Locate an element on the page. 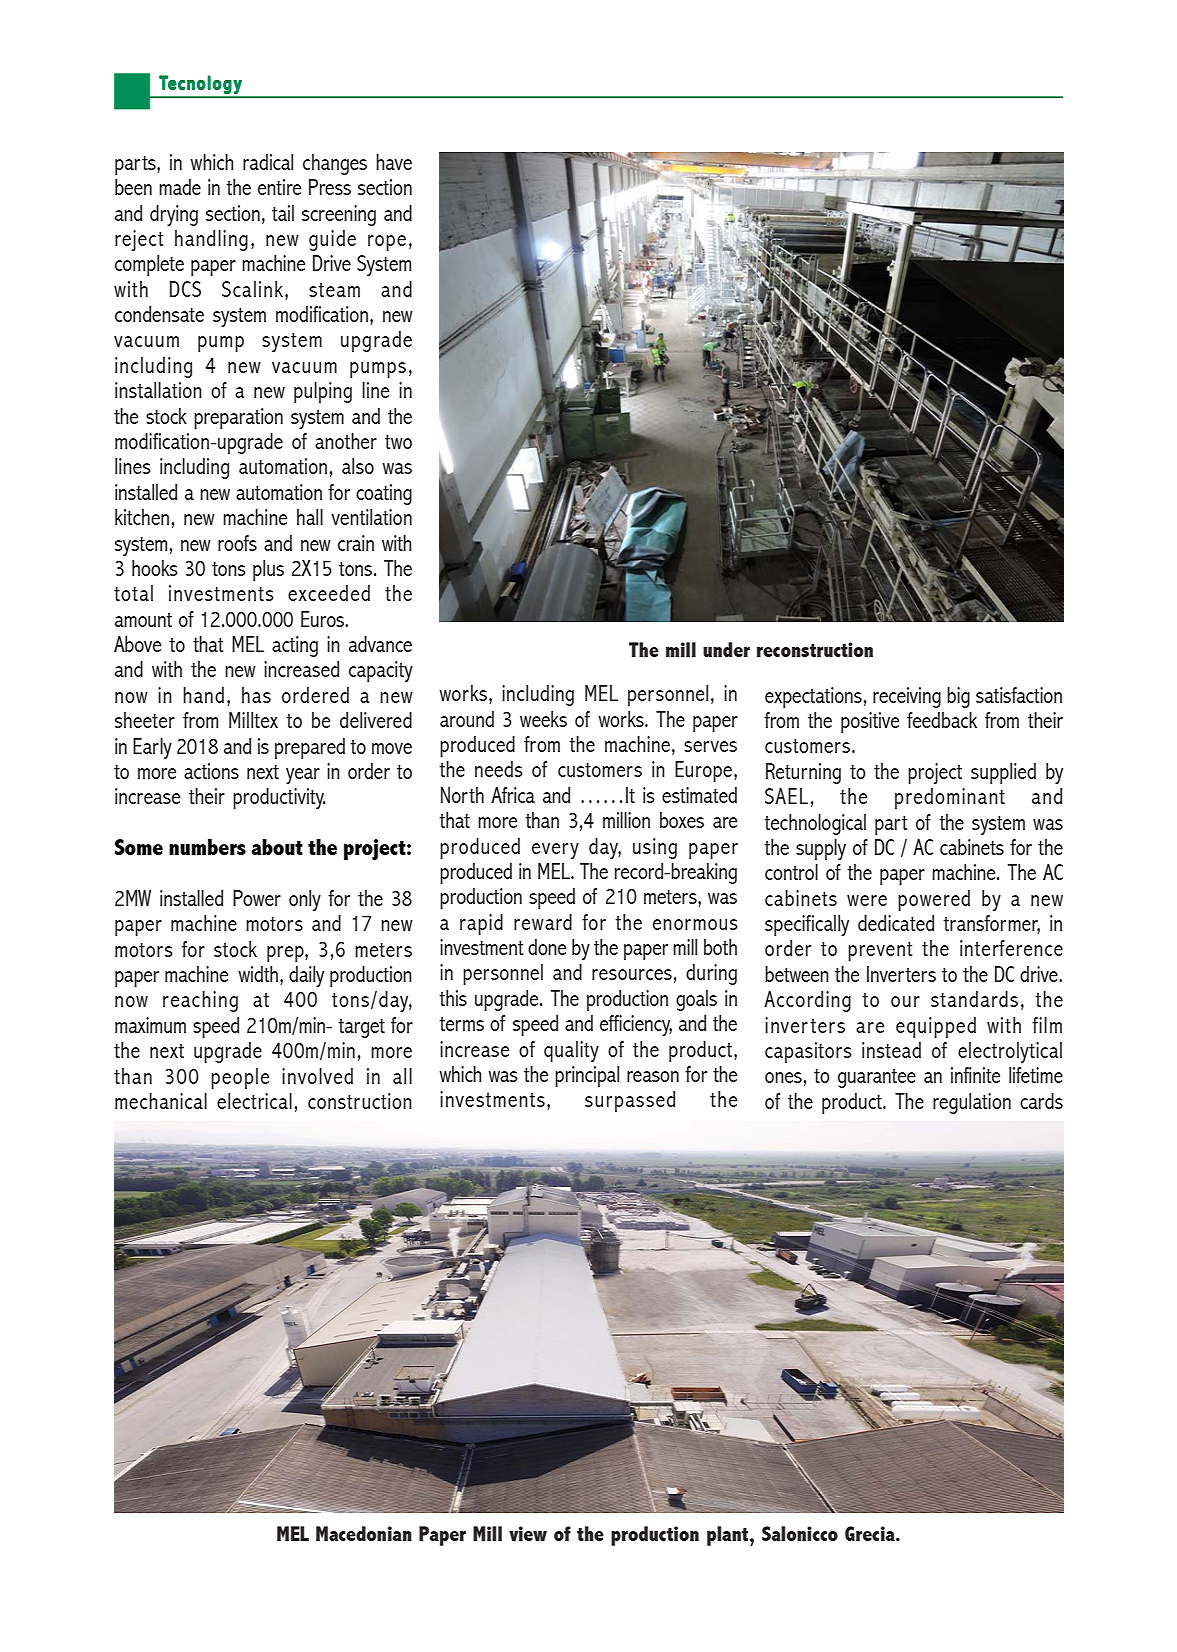  screening is located at coordinates (339, 215).
